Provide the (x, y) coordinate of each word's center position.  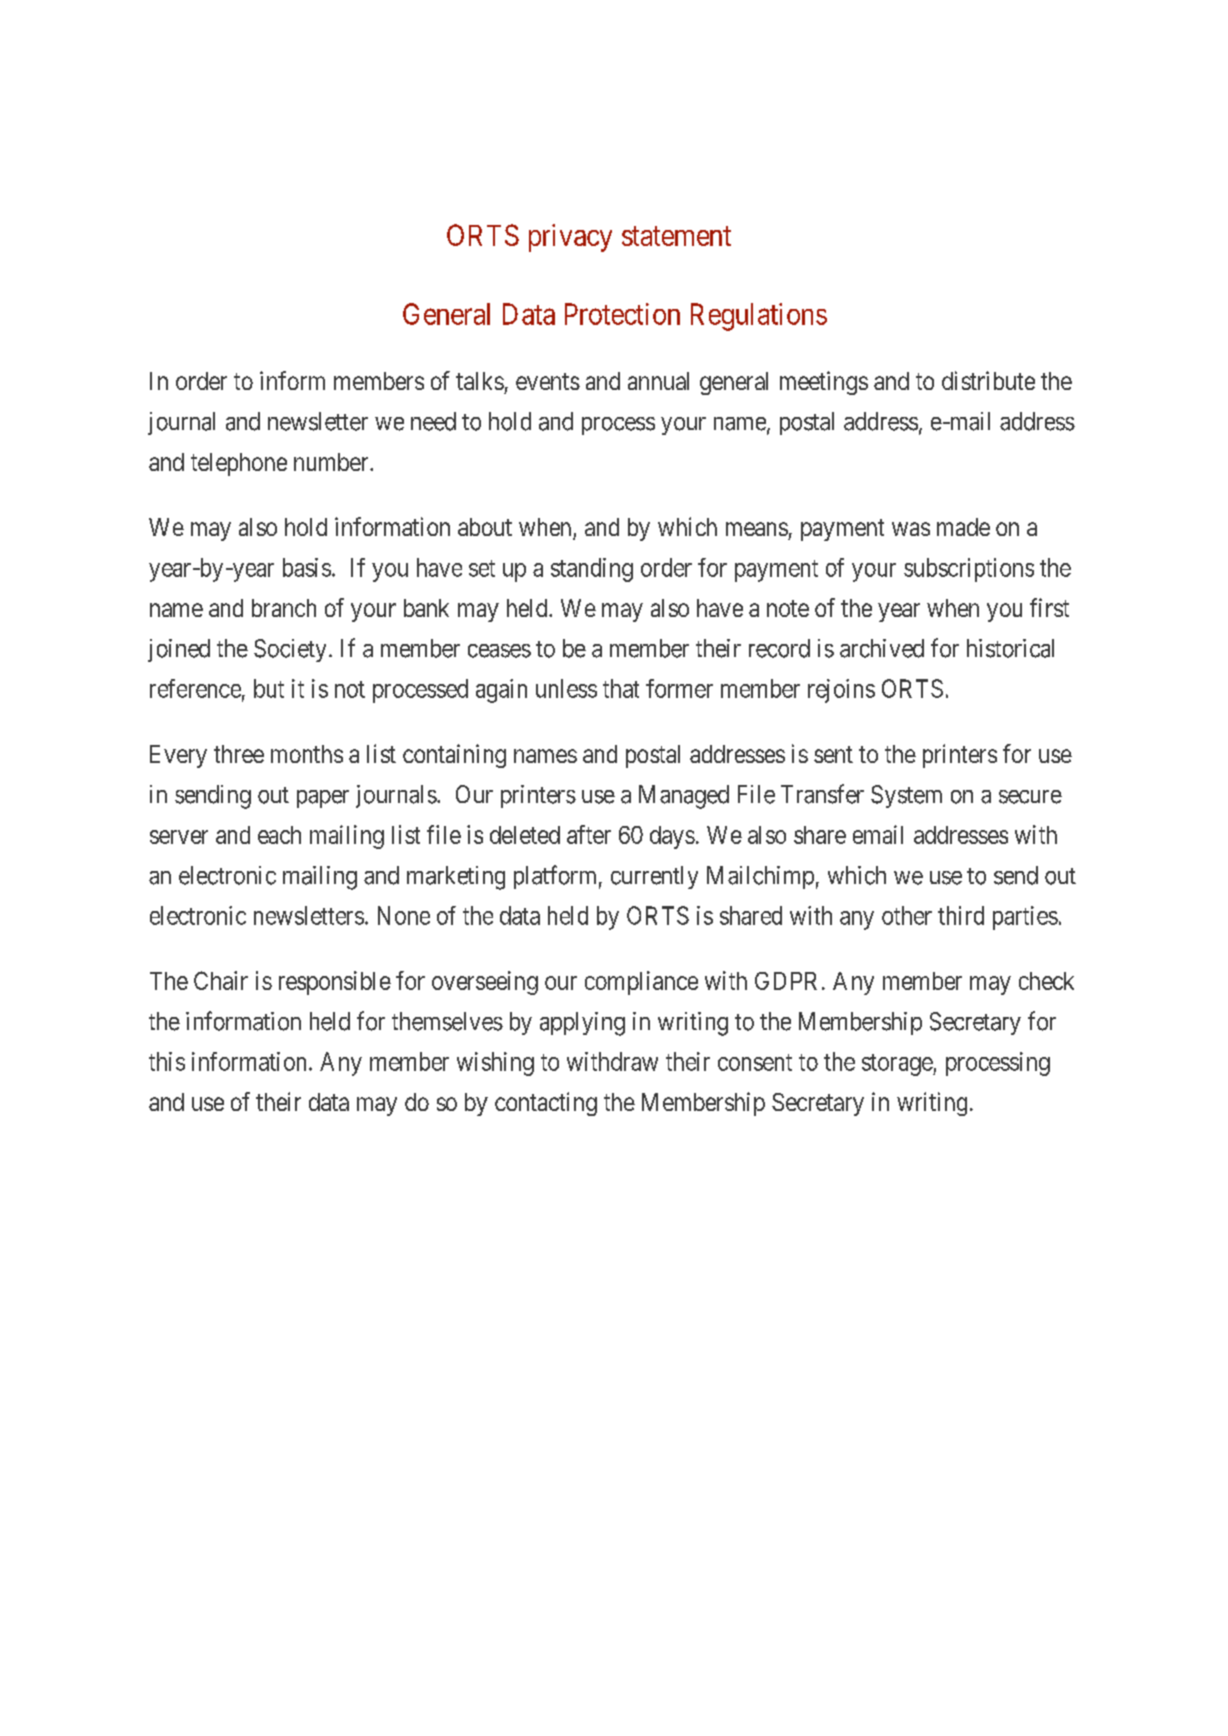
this (167, 1061)
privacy (570, 238)
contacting (546, 1104)
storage (898, 1065)
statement (676, 236)
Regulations (759, 317)
